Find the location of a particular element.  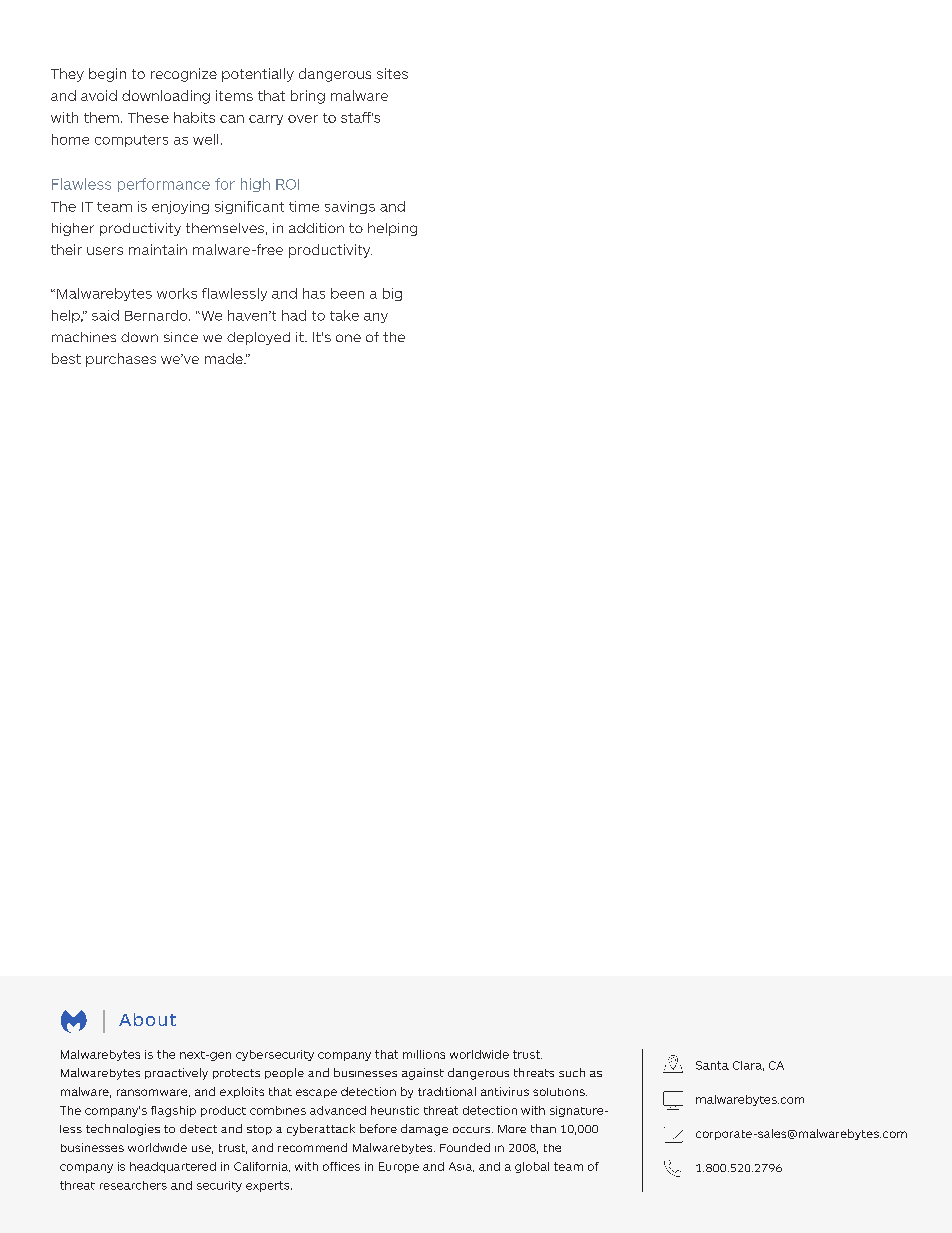

one is located at coordinates (348, 338).
